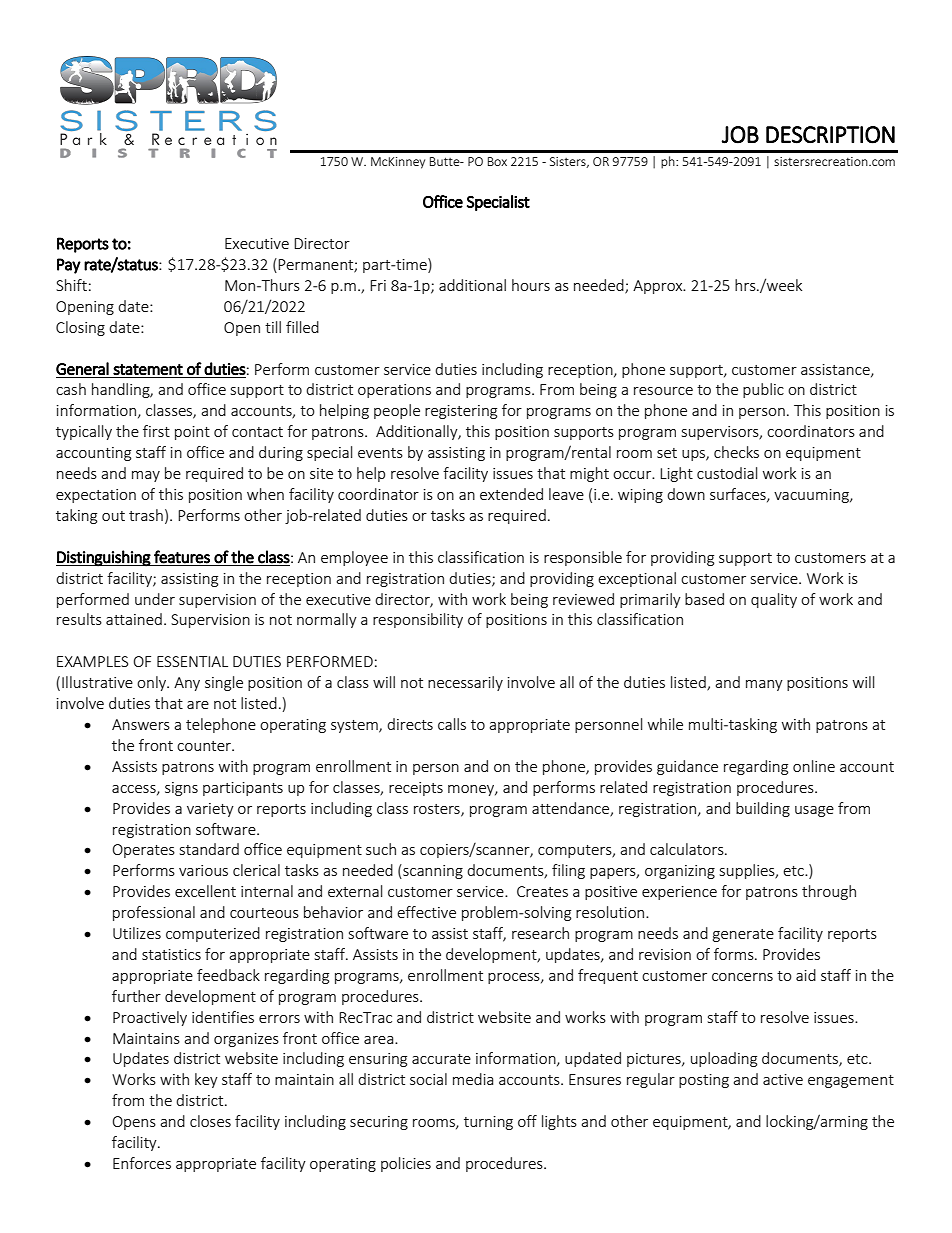 Image resolution: width=952 pixels, height=1233 pixels. Describe the element at coordinates (497, 161) in the image. I see `Box` at that location.
